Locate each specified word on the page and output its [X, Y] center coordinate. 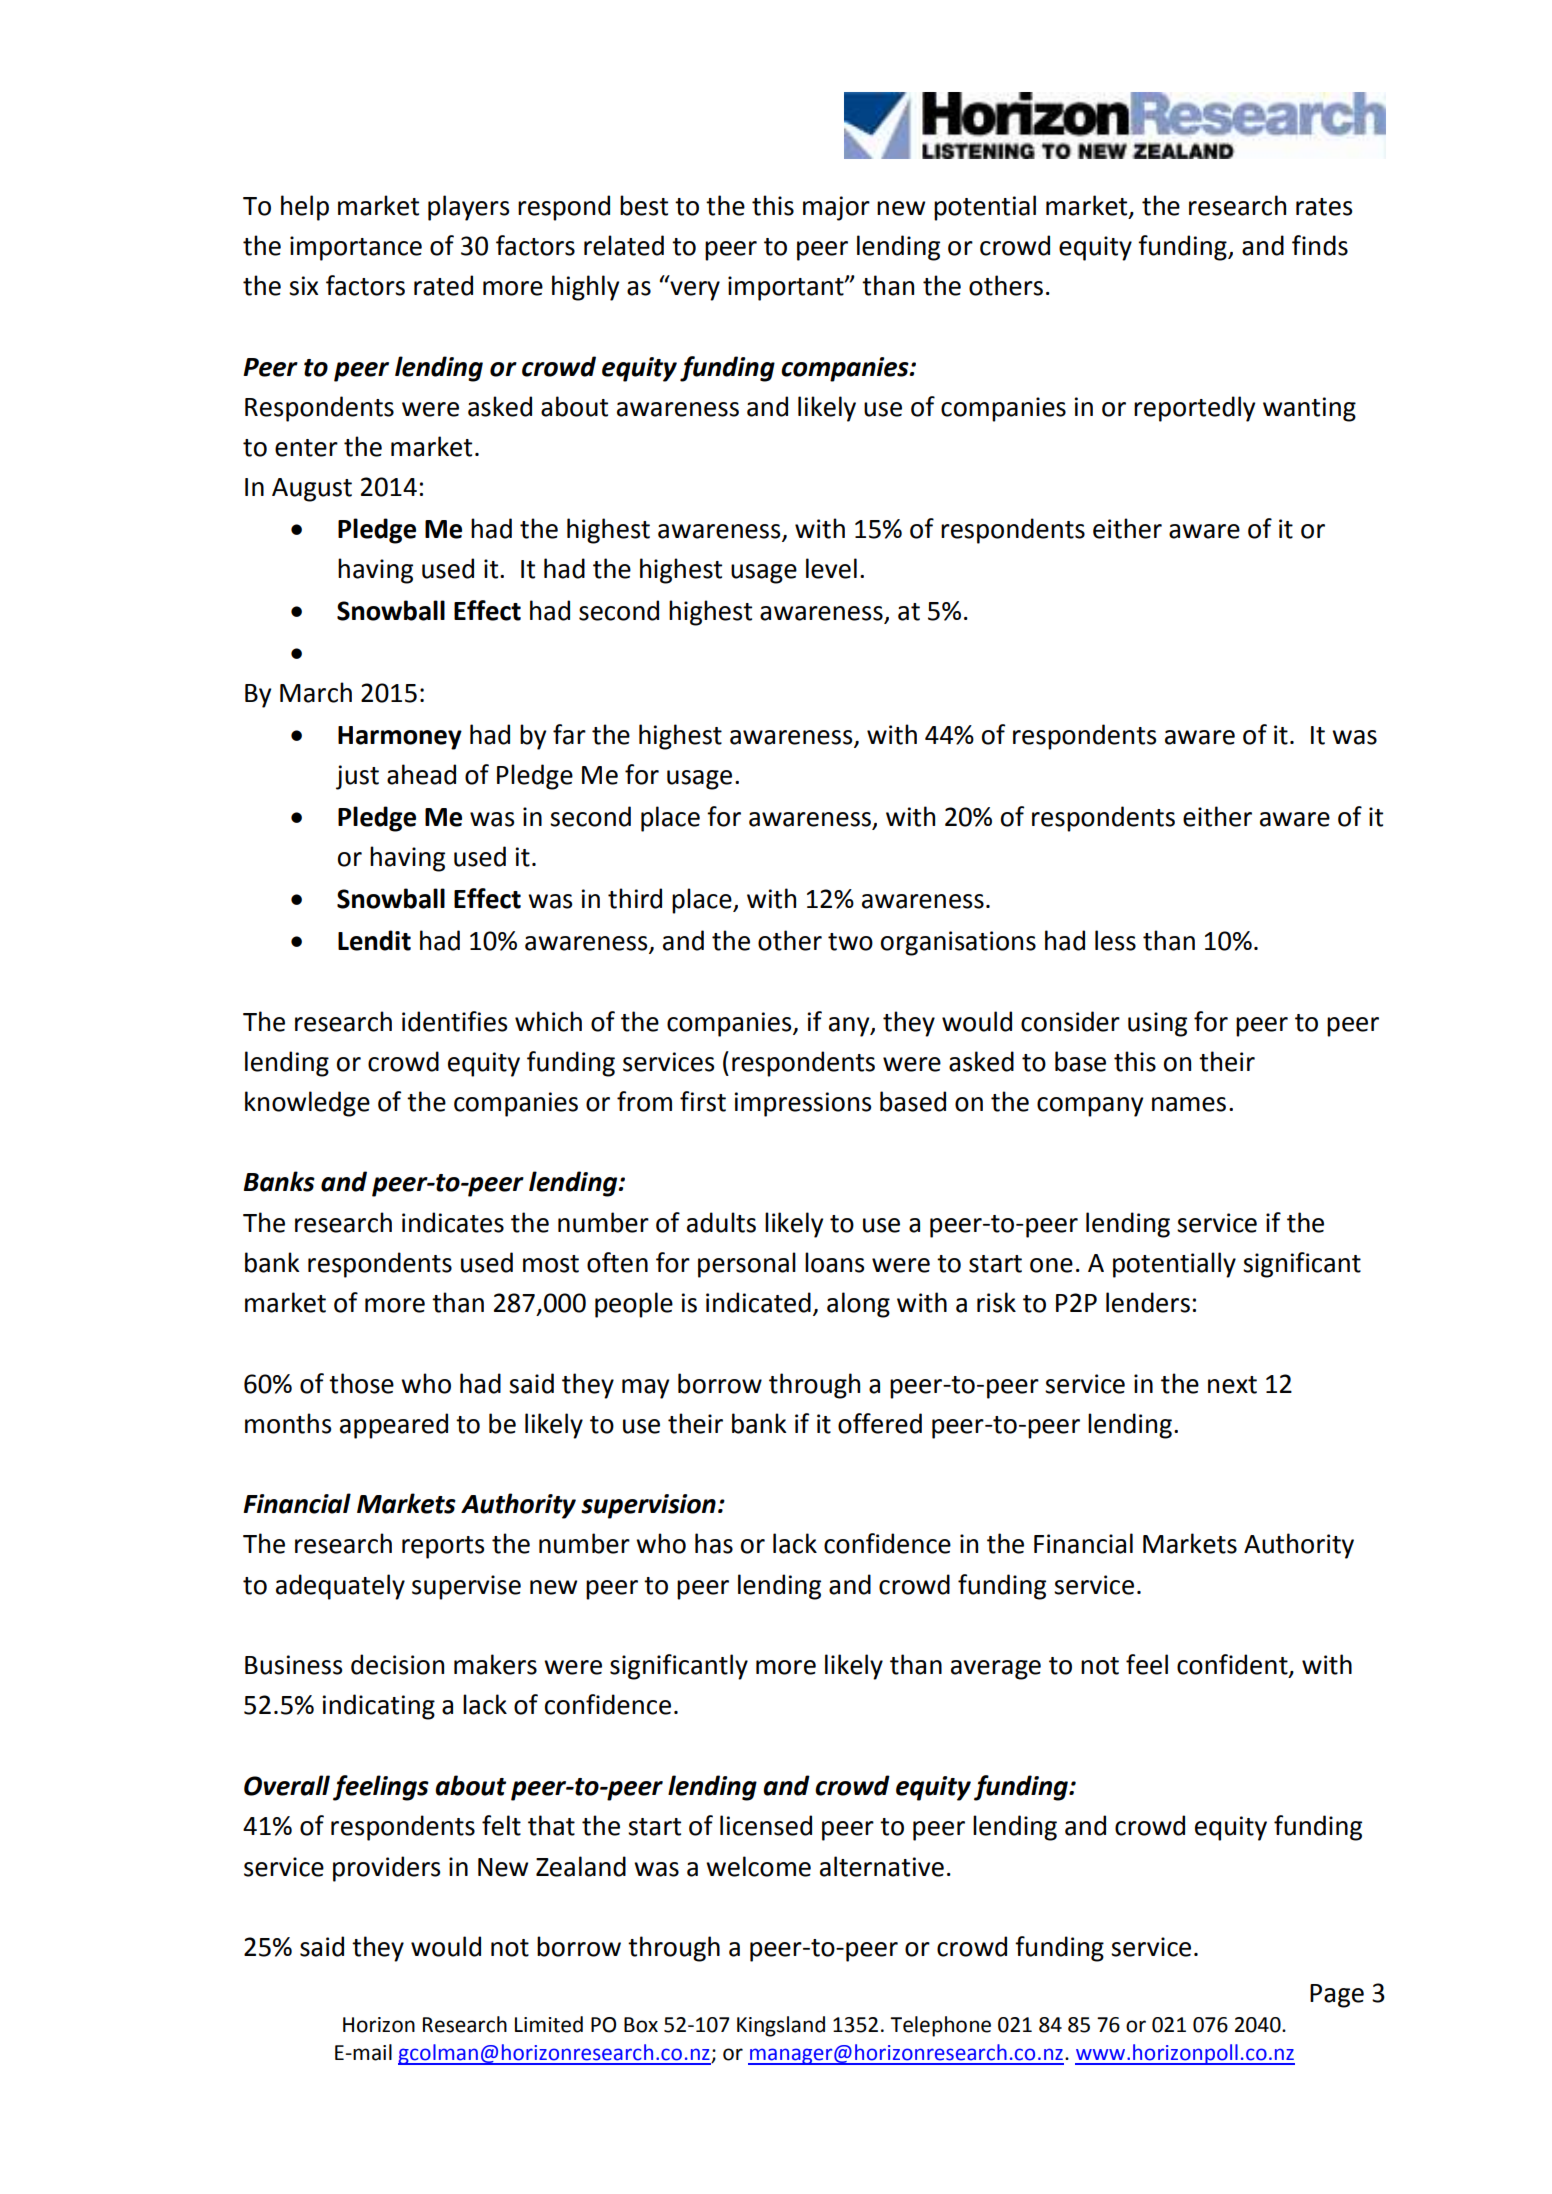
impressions [803, 1104]
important [787, 288]
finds [1320, 245]
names [1189, 1104]
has [714, 1543]
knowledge [307, 1104]
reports [443, 1547]
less [1115, 940]
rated [443, 285]
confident [1233, 1665]
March [316, 692]
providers [386, 1869]
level [831, 568]
